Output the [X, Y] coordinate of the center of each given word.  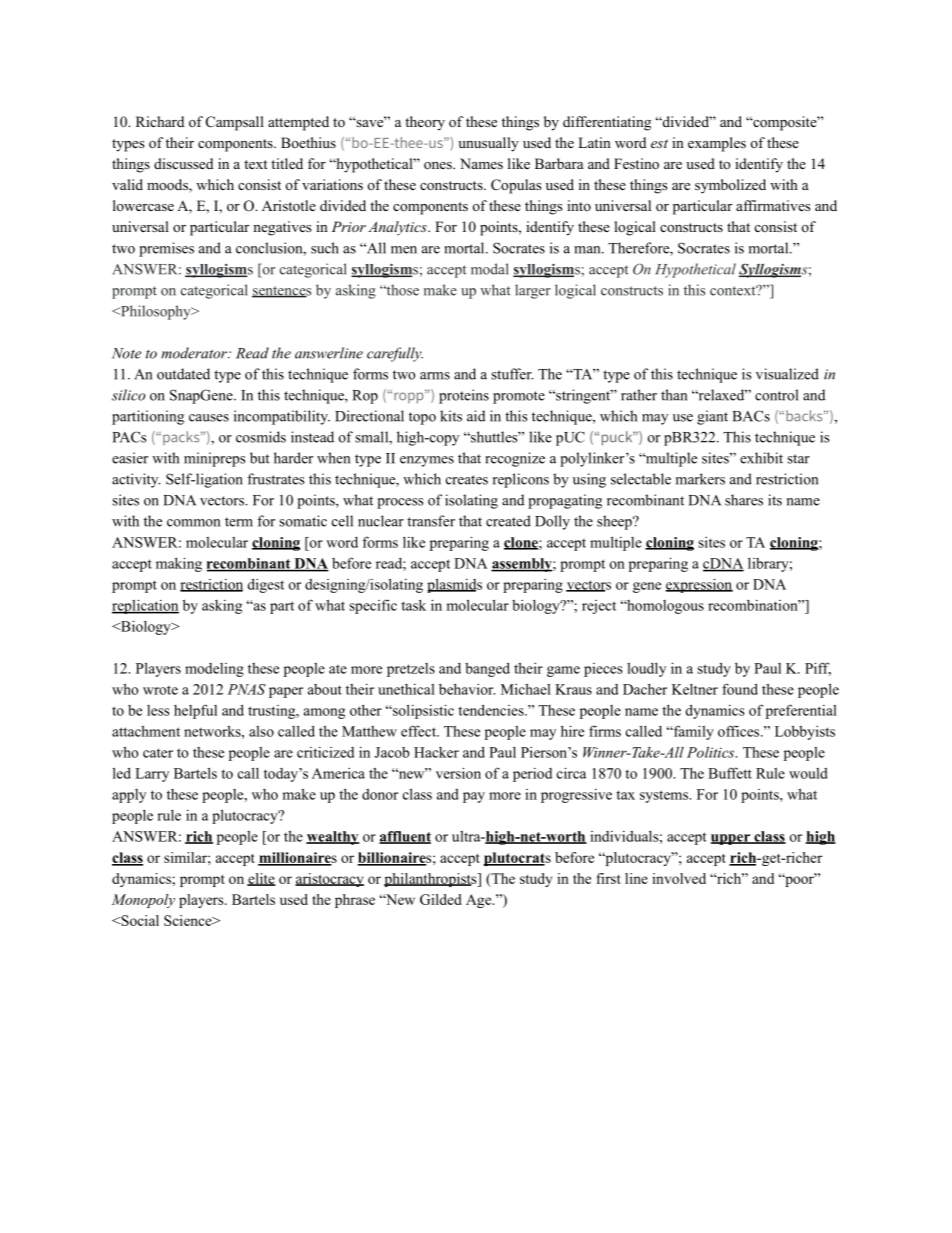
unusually [488, 144]
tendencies [492, 710]
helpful [195, 711]
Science [189, 920]
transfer [431, 521]
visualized [787, 374]
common [193, 523]
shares [744, 500]
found [740, 689]
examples [717, 144]
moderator [195, 353]
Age [480, 901]
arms [435, 376]
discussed [183, 163]
